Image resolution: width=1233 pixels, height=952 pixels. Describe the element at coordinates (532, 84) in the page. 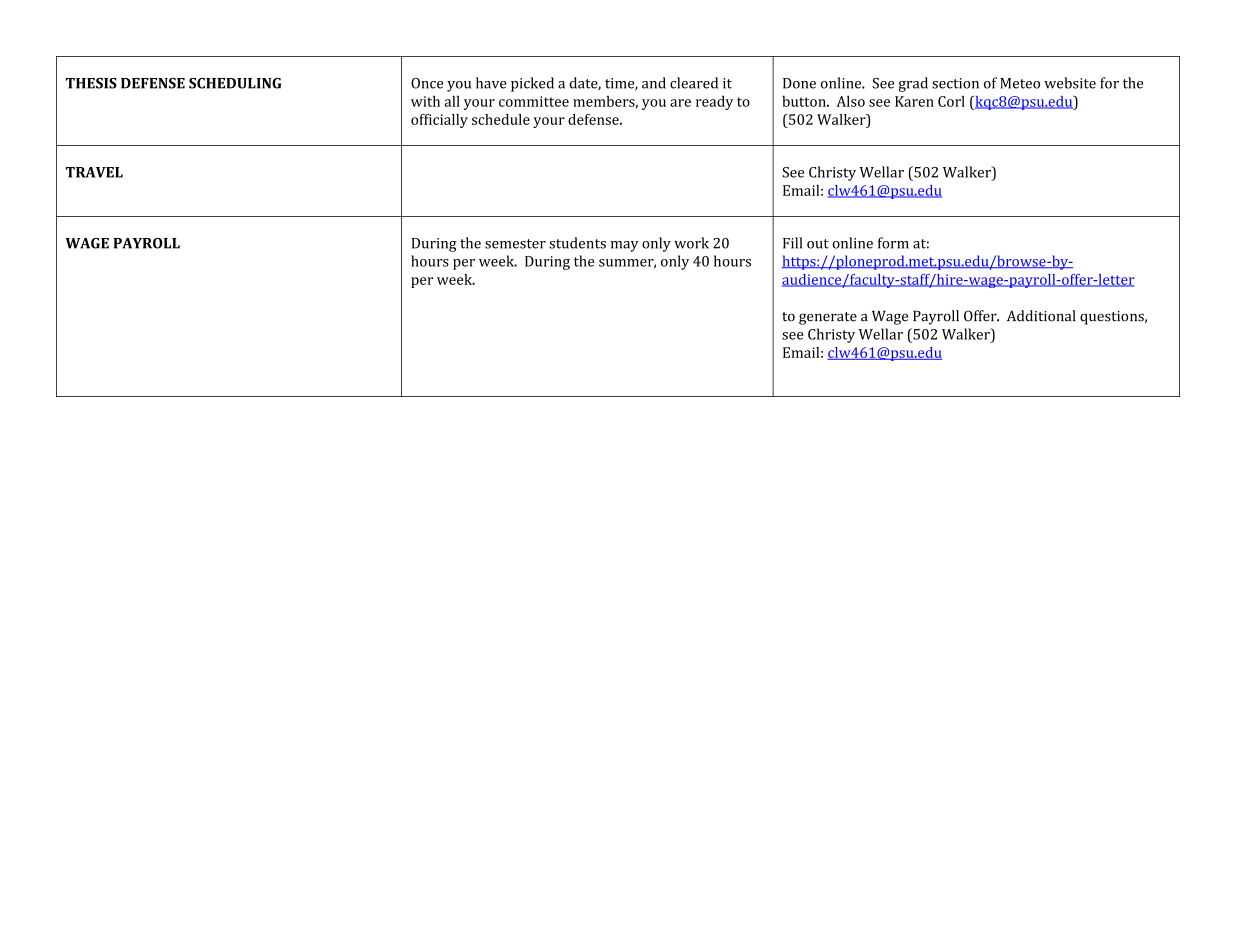

I see `picked` at that location.
